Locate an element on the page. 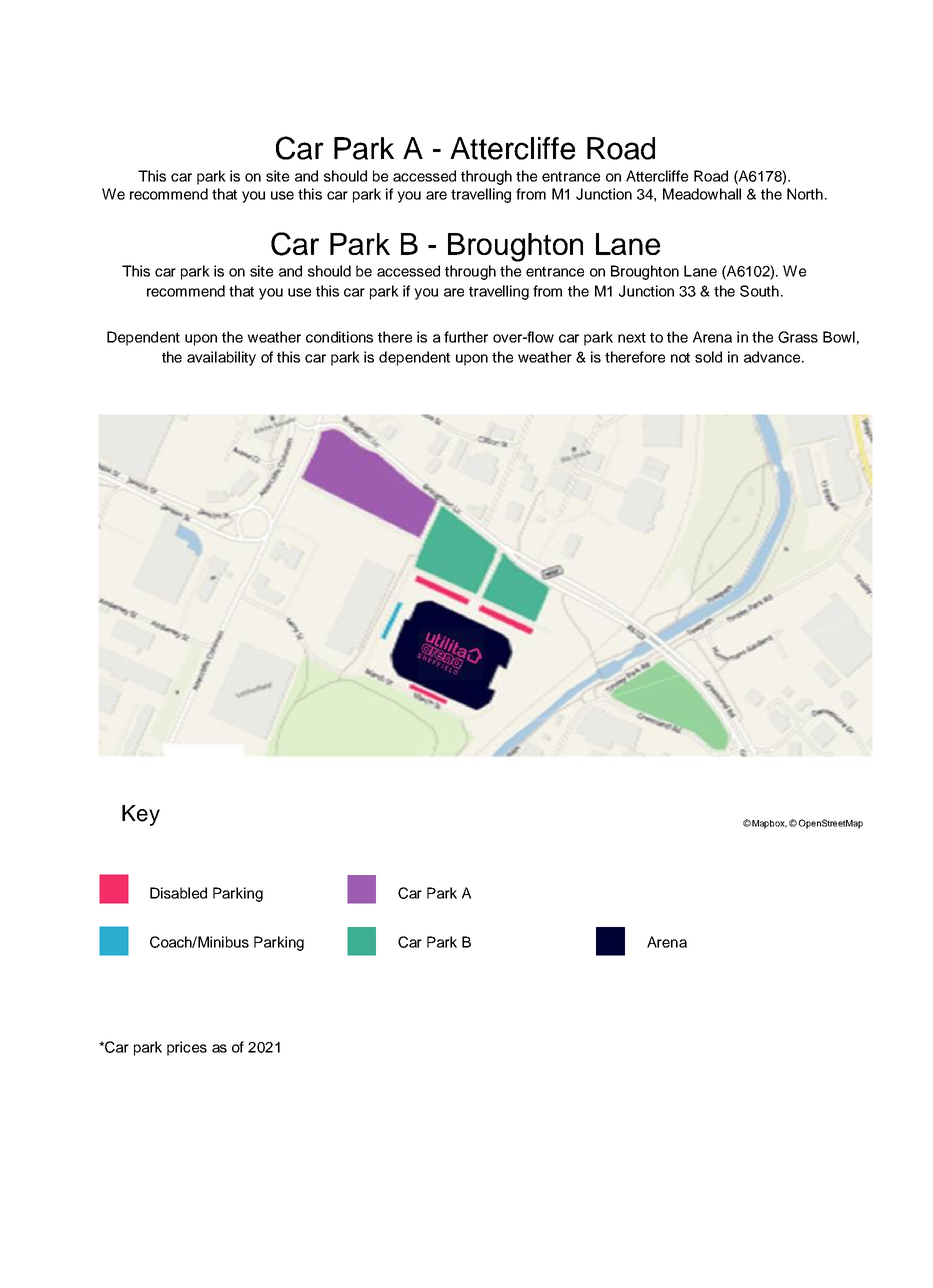 The height and width of the page is (1288, 933). North is located at coordinates (805, 194).
